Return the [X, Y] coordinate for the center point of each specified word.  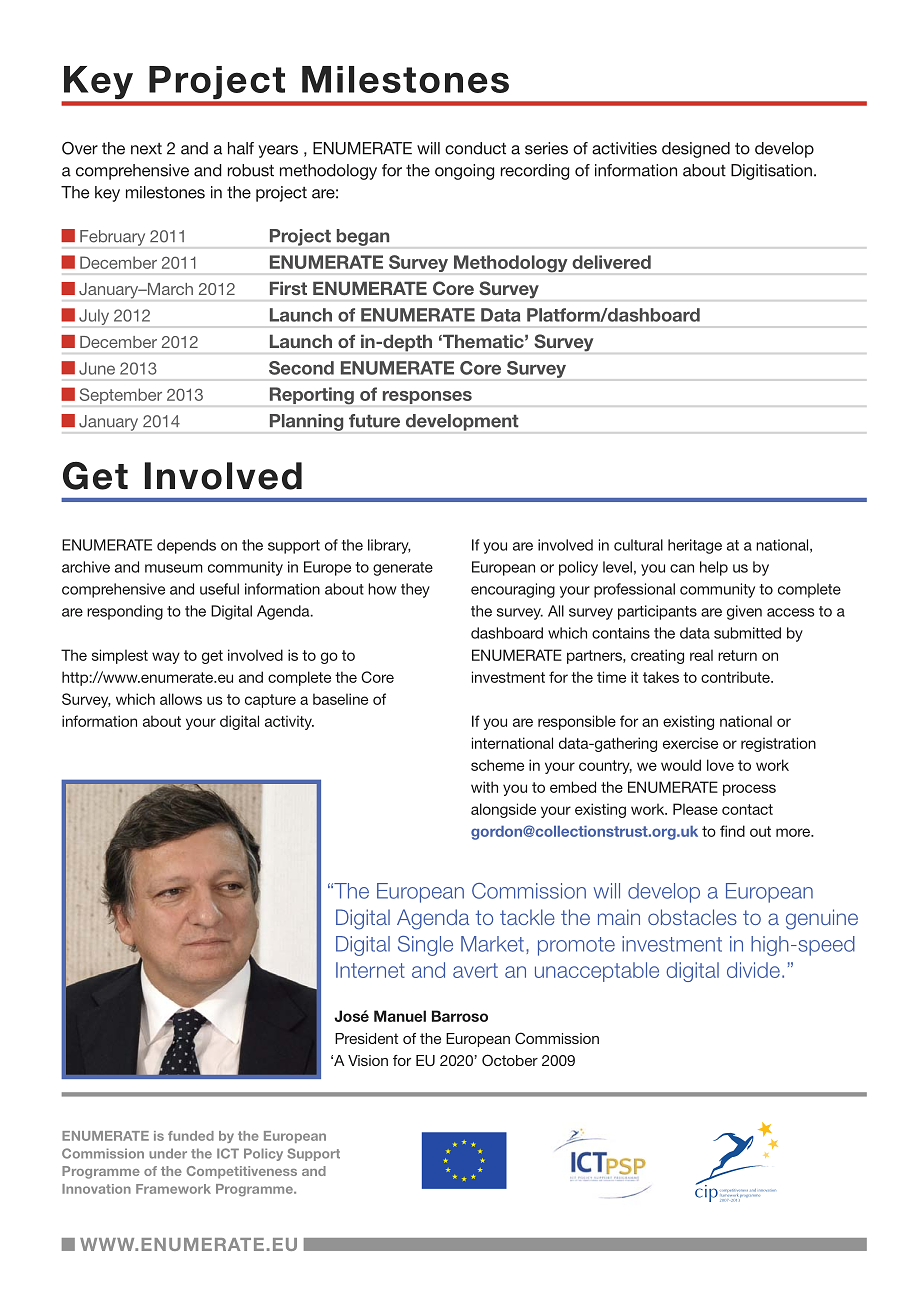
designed [696, 150]
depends [186, 546]
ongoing [464, 172]
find [732, 831]
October [510, 1060]
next [146, 149]
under [168, 1153]
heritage [695, 546]
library [389, 546]
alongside [503, 810]
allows [181, 699]
